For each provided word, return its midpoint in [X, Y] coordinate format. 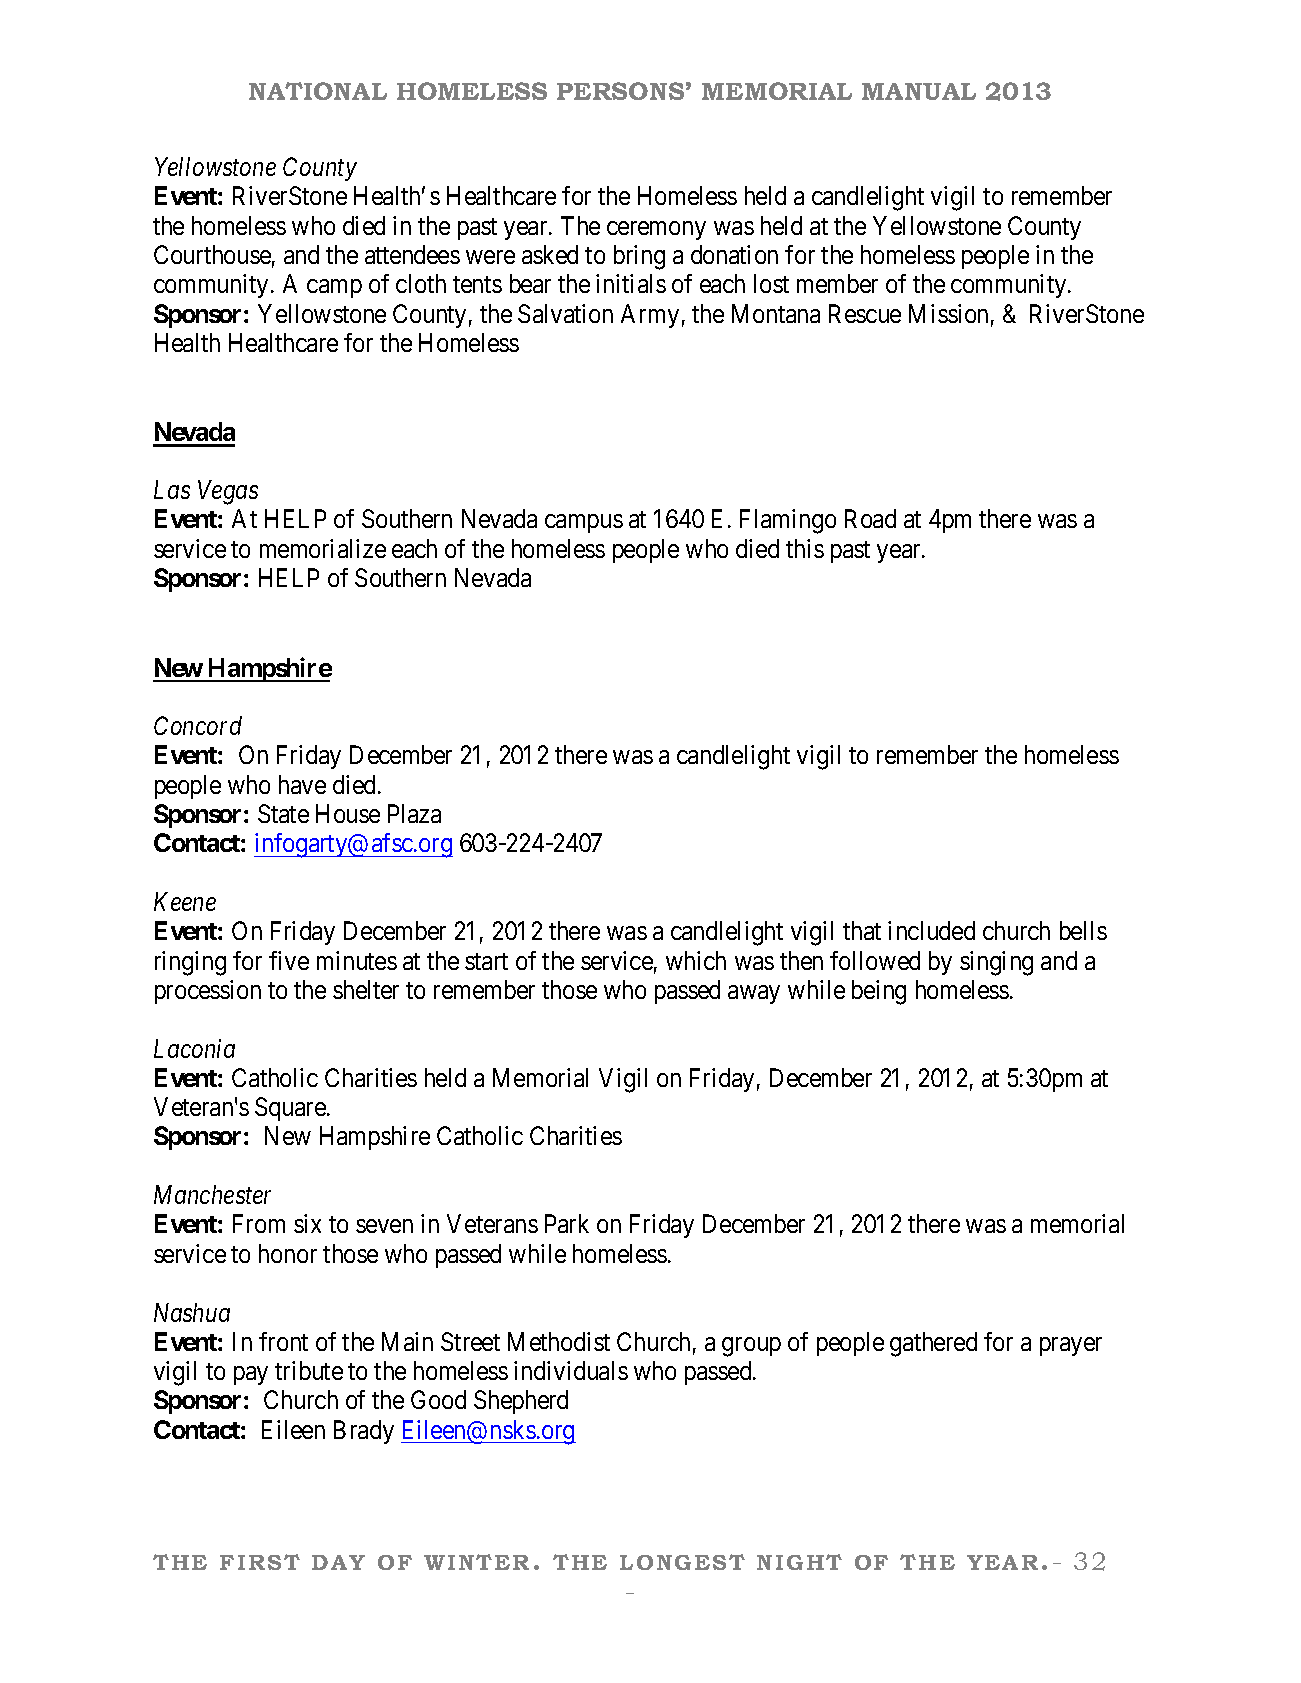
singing [996, 963]
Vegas [228, 493]
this [805, 548]
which [696, 960]
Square [291, 1109]
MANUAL [919, 91]
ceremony [656, 230]
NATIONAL [318, 91]
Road [870, 518]
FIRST [260, 1562]
